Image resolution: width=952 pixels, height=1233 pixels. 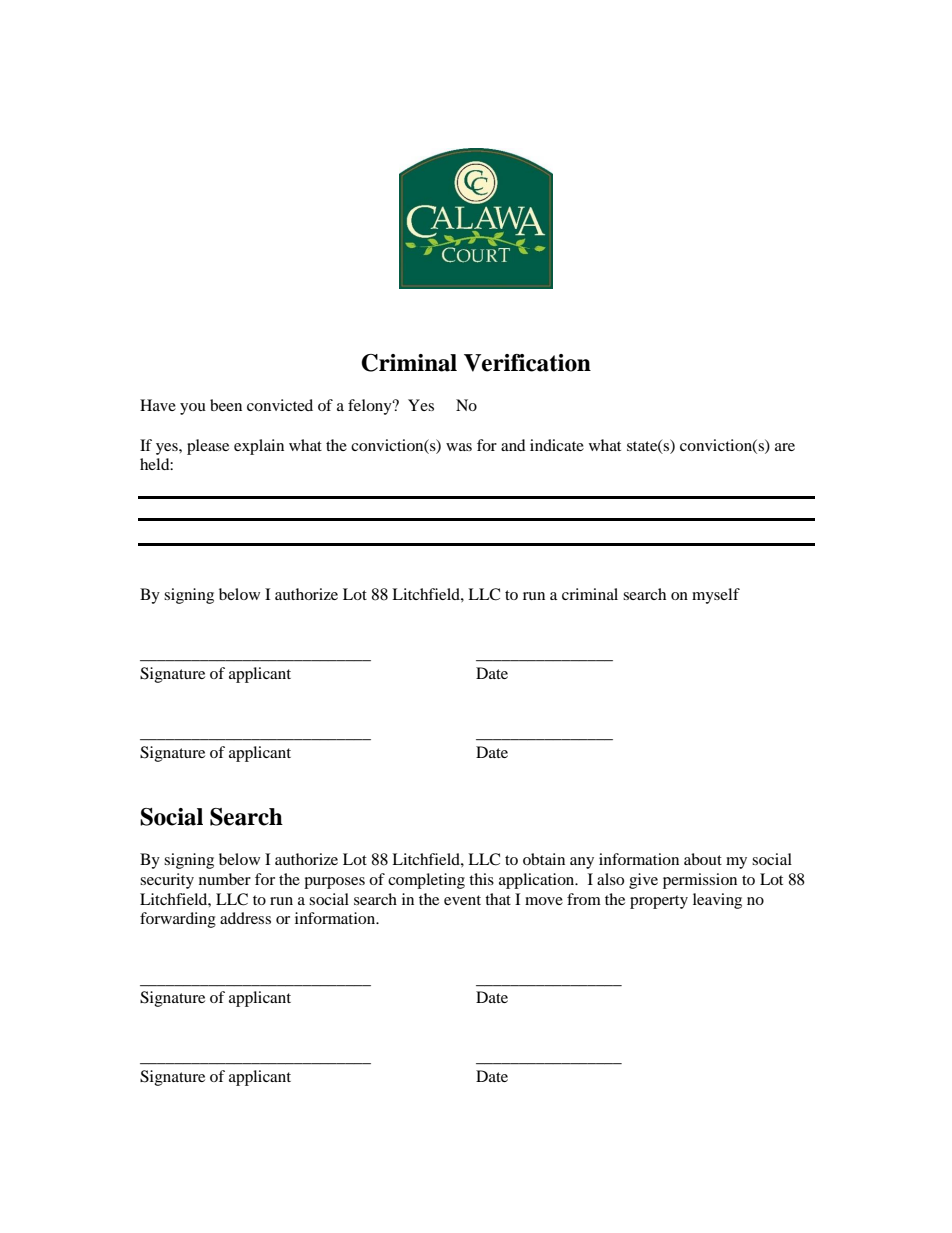 What do you see at coordinates (527, 363) in the document?
I see `Verification` at bounding box center [527, 363].
